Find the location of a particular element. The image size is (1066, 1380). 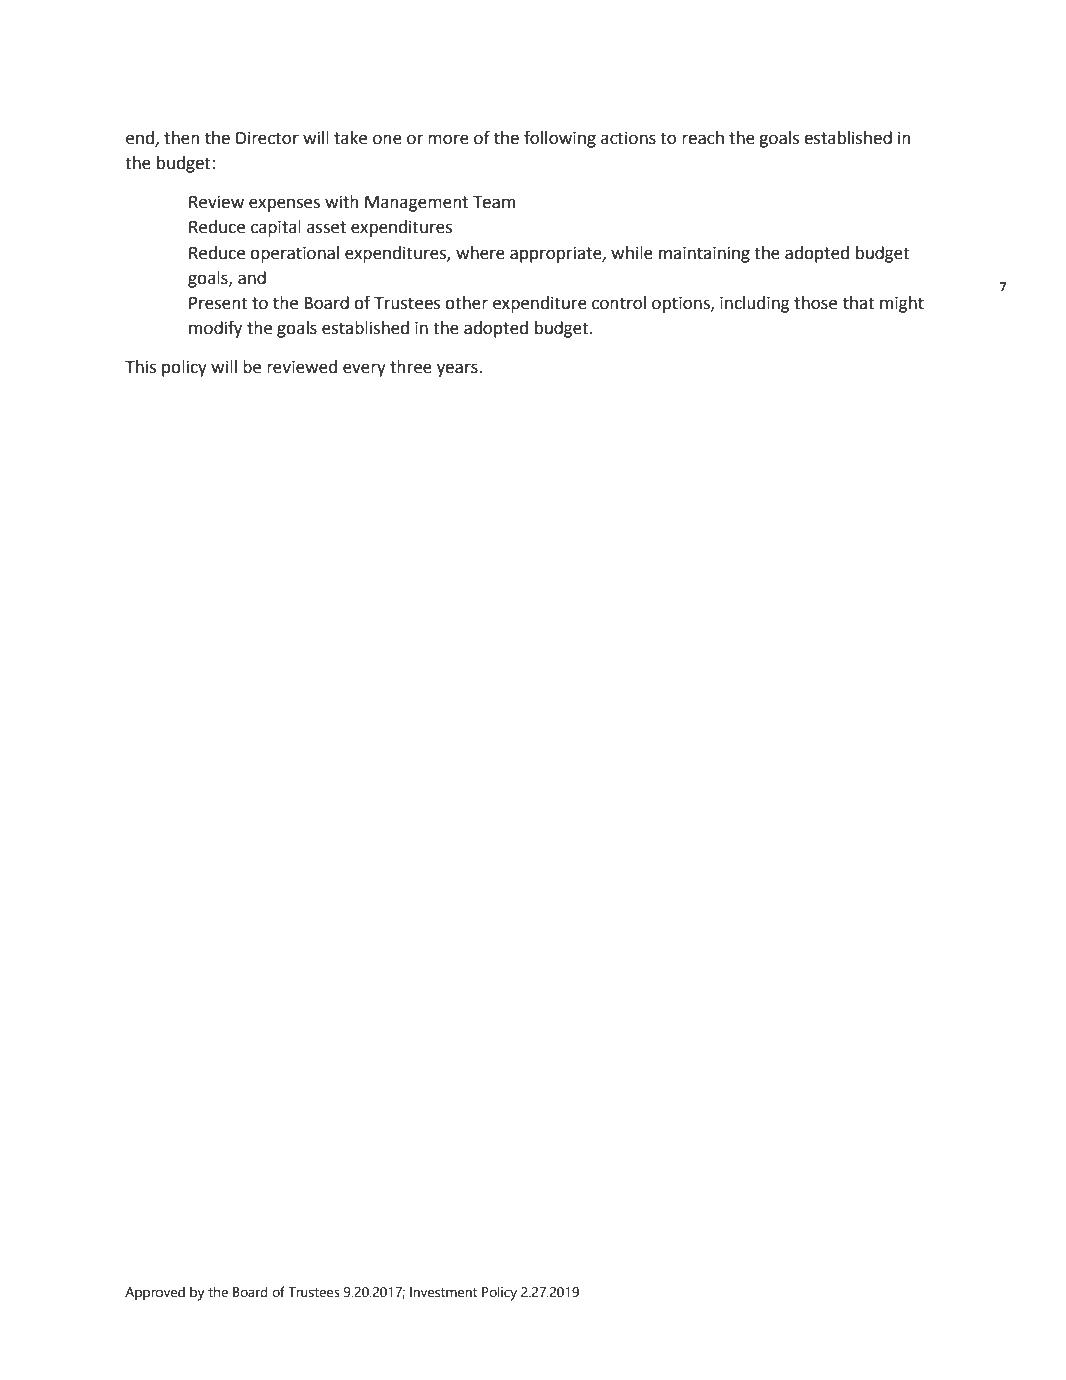

Investment is located at coordinates (443, 1292).
